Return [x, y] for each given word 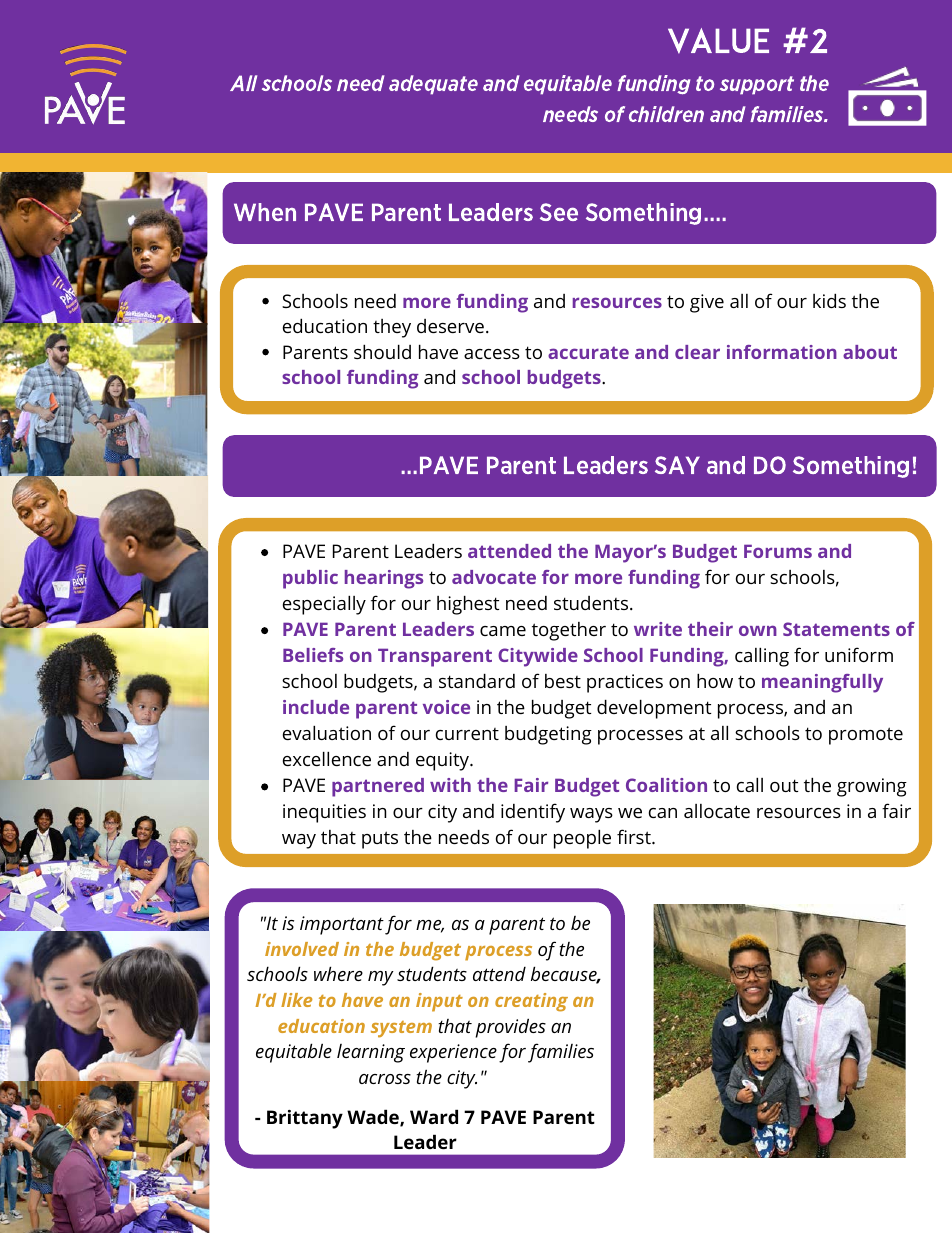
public [310, 579]
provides [510, 1028]
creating [531, 1002]
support [757, 85]
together [569, 631]
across [385, 1079]
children [666, 114]
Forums [778, 551]
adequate [433, 85]
